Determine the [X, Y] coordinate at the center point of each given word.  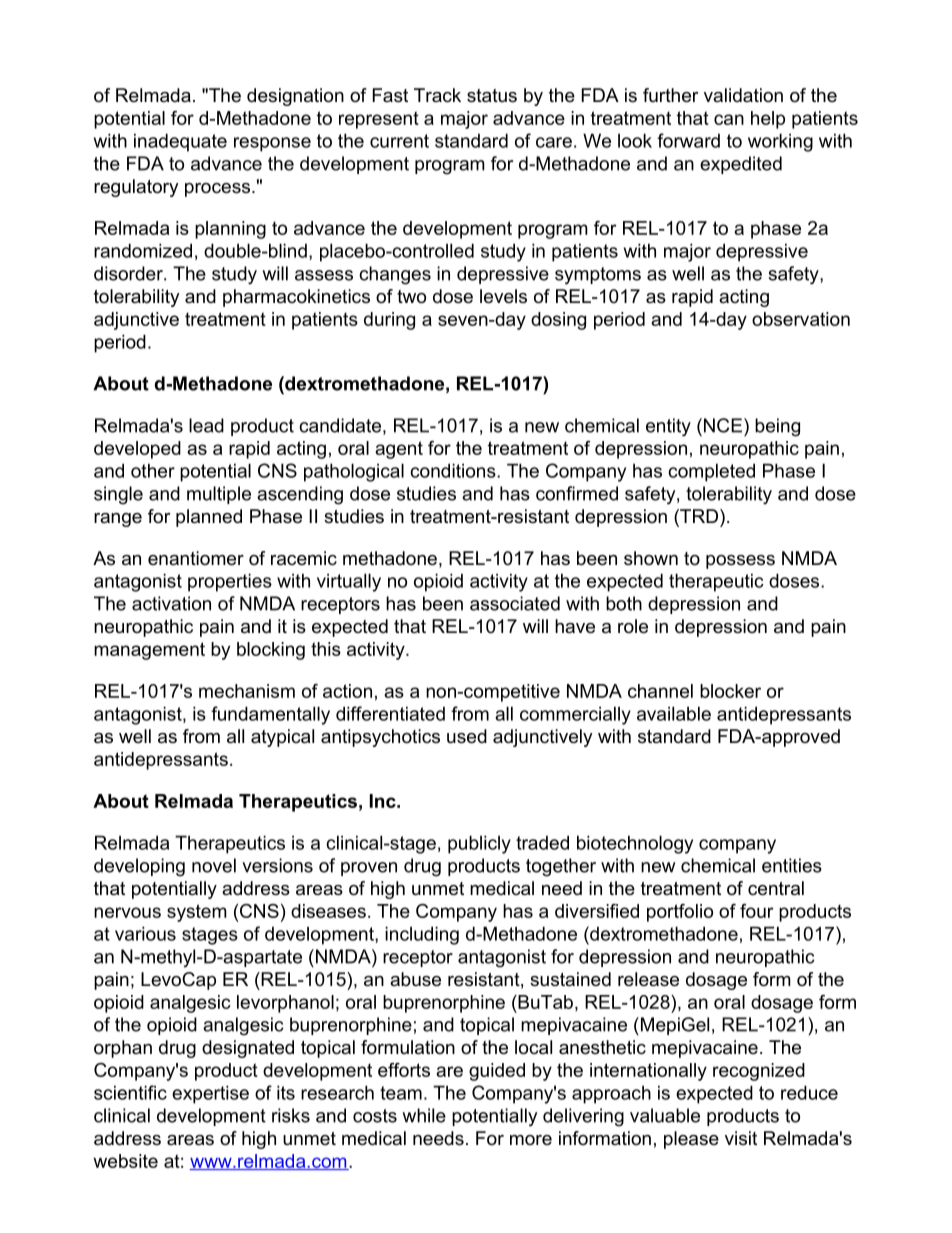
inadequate [180, 142]
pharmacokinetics [296, 298]
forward [688, 140]
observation [801, 319]
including [422, 935]
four [757, 911]
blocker [730, 691]
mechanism [247, 691]
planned [209, 518]
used [467, 736]
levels [503, 296]
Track [437, 95]
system [197, 913]
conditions [454, 470]
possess [740, 562]
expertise [210, 1094]
